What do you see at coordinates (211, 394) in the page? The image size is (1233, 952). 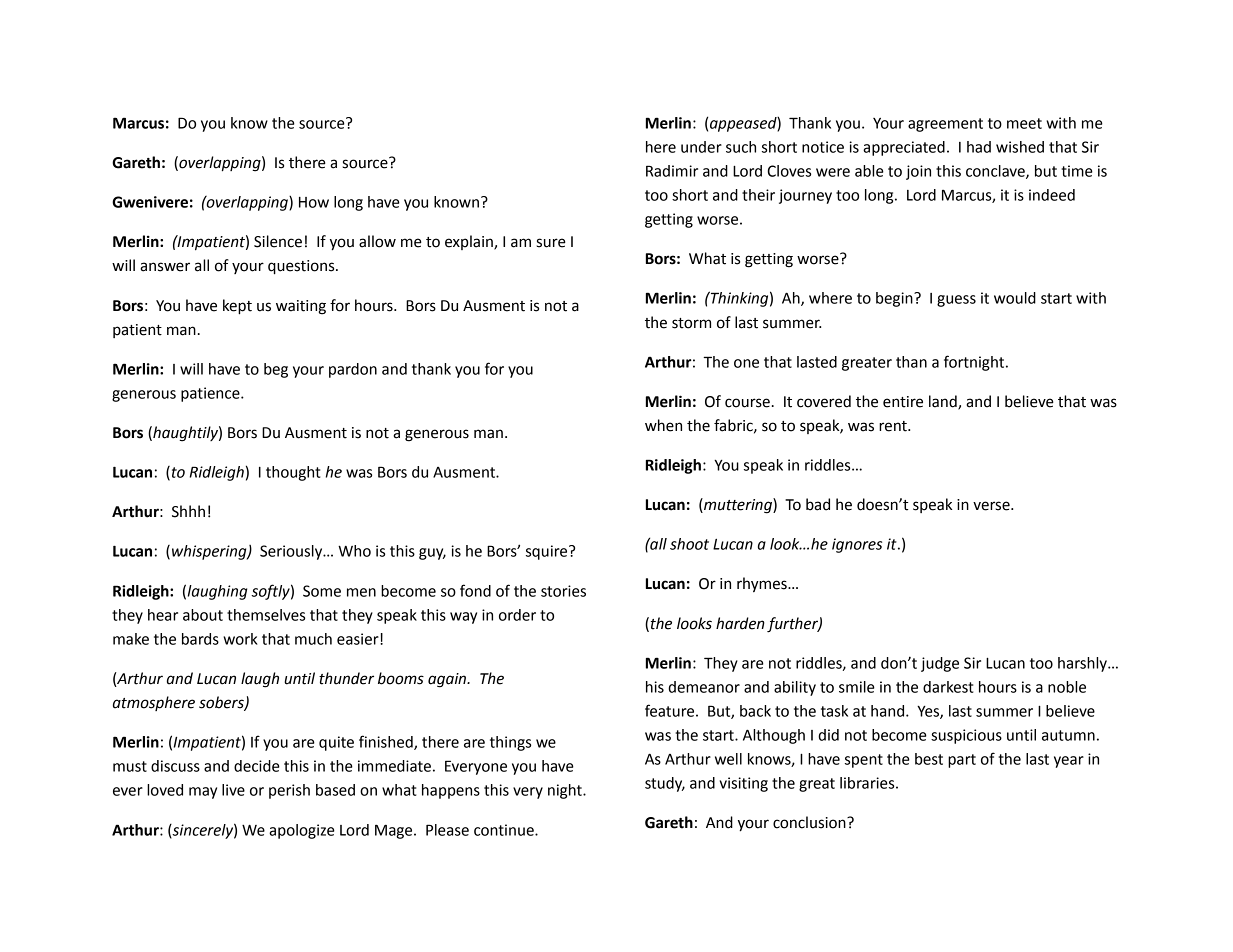 I see `patience` at bounding box center [211, 394].
